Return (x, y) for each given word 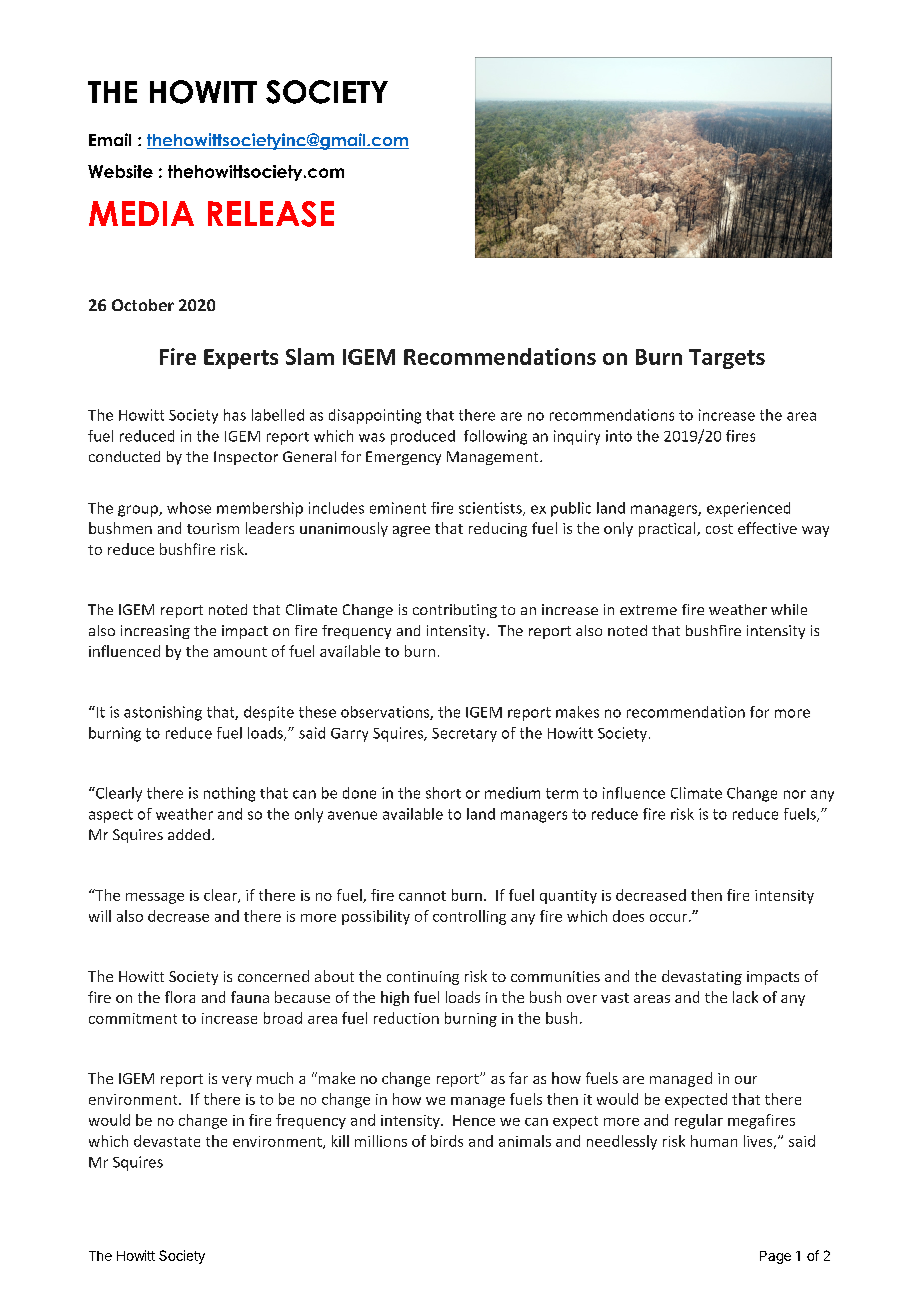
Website (120, 171)
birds (447, 1141)
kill (340, 1141)
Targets (727, 359)
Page (775, 1257)
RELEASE (271, 214)
